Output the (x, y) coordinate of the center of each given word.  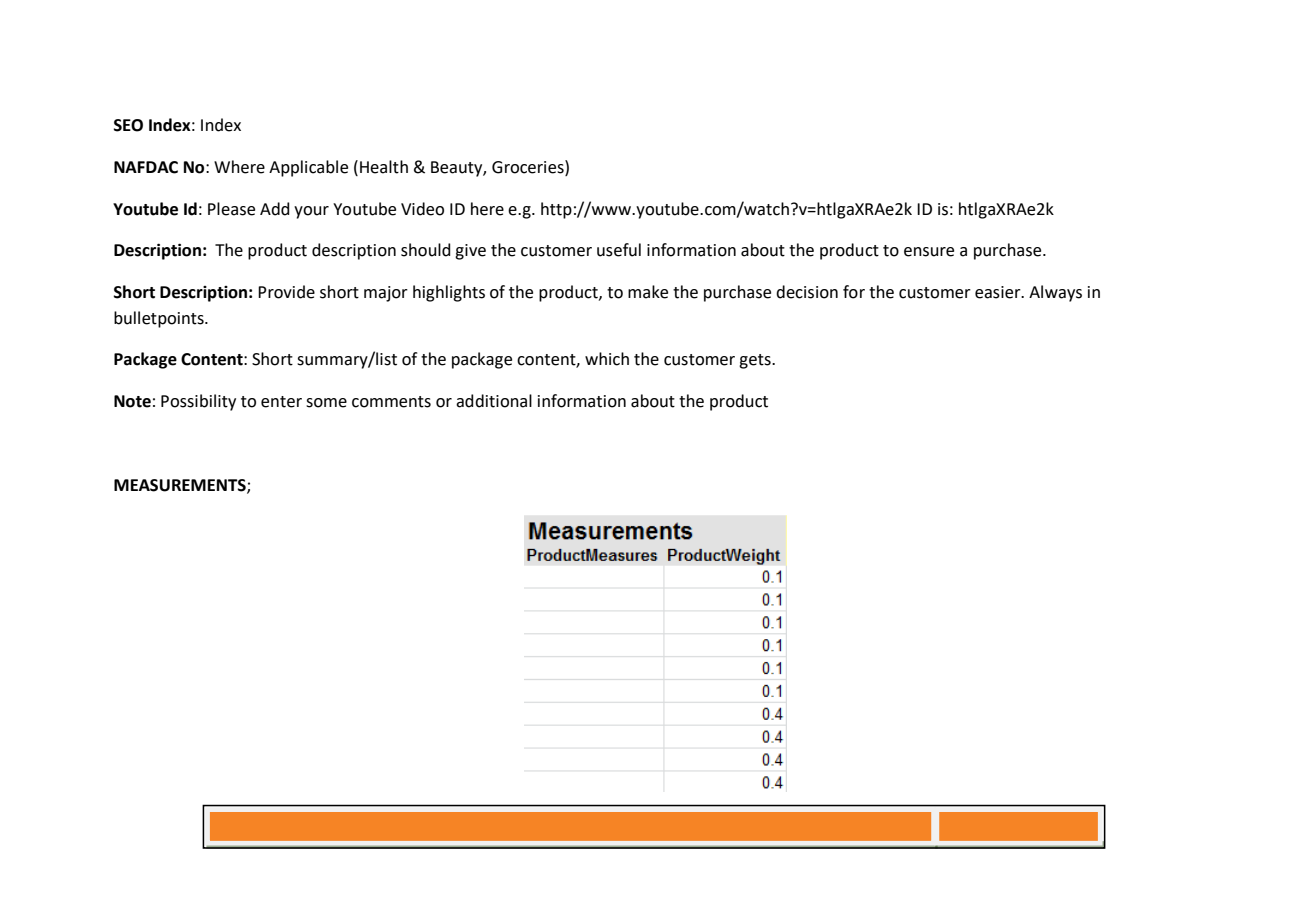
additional (494, 401)
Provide (286, 292)
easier (999, 292)
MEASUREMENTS (181, 486)
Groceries (529, 167)
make (648, 292)
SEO (128, 125)
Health (384, 167)
